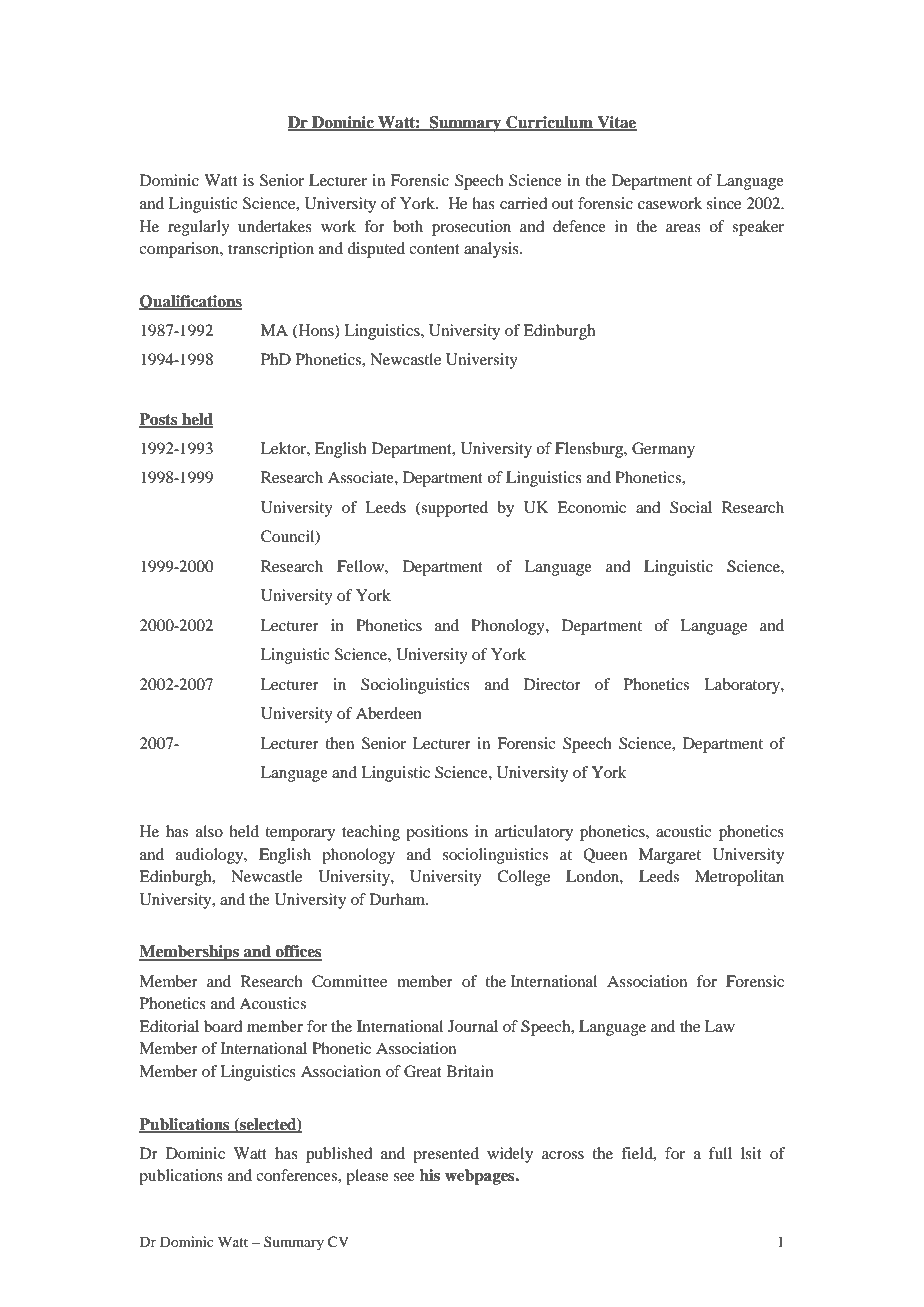 This screenshot has width=924, height=1307. I want to click on Social, so click(691, 507).
